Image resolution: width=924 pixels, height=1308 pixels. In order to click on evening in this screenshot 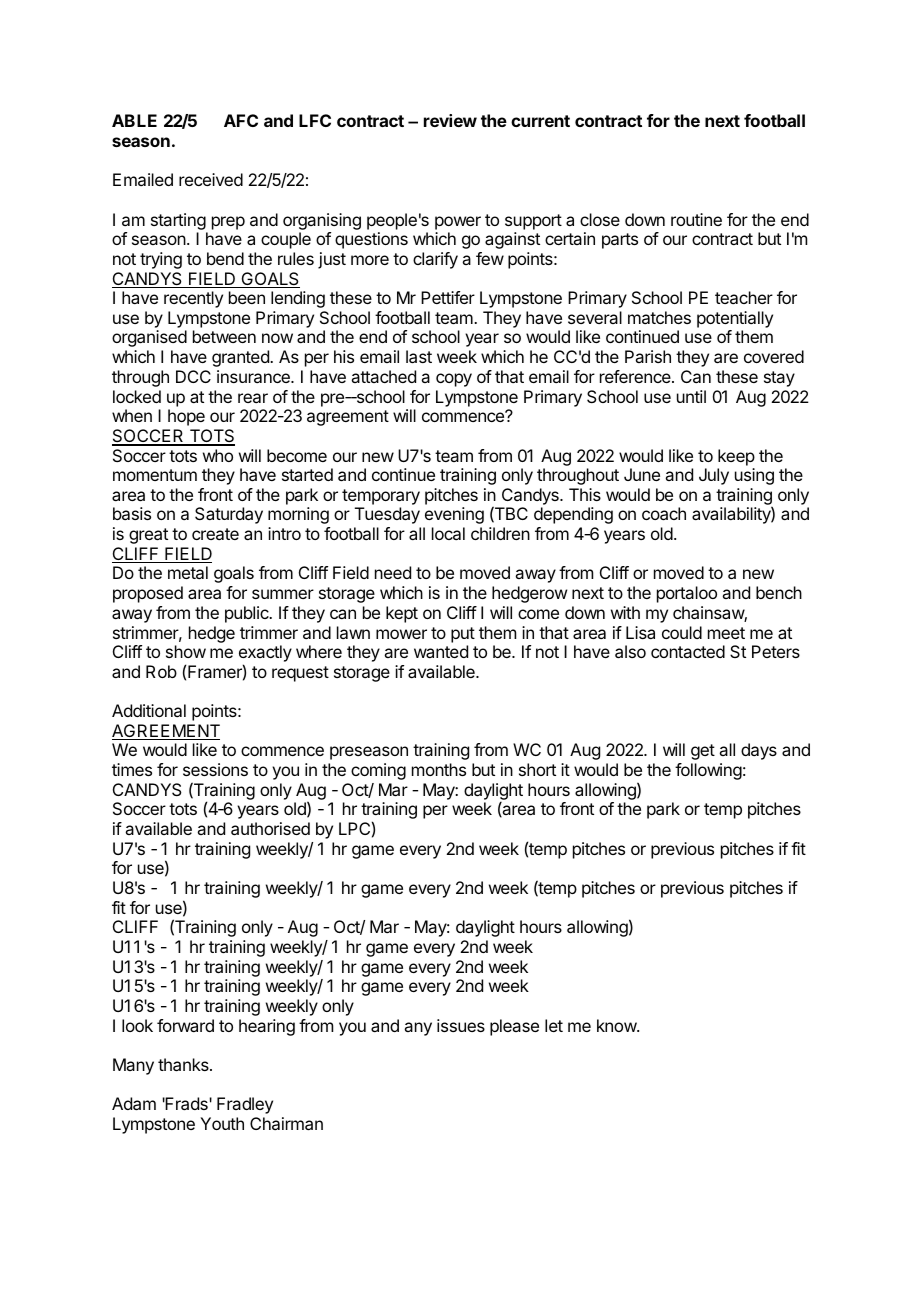, I will do `click(454, 515)`.
